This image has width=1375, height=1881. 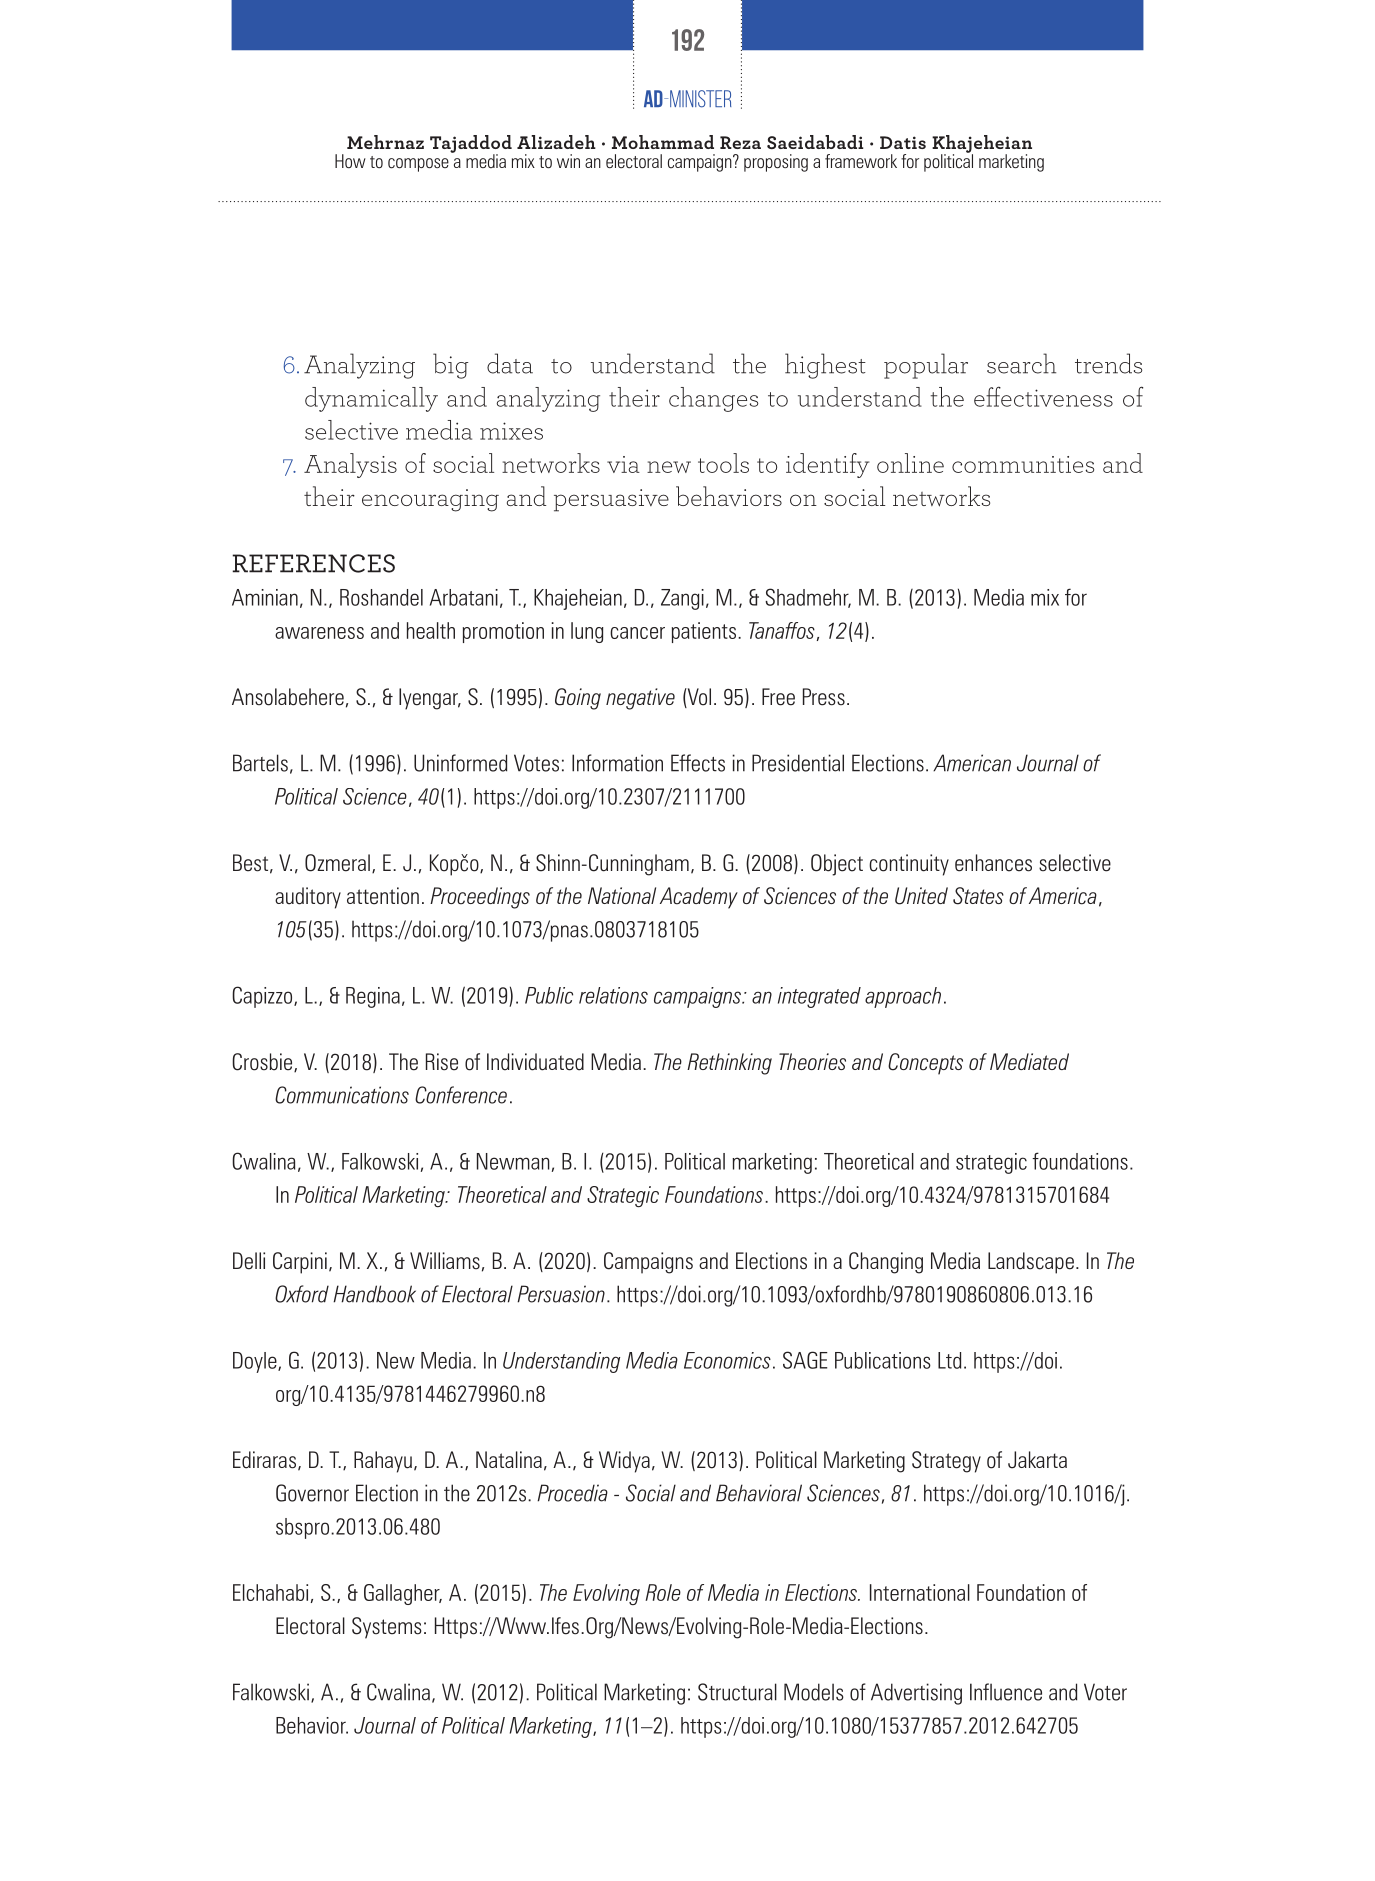 I want to click on negative, so click(x=640, y=699).
